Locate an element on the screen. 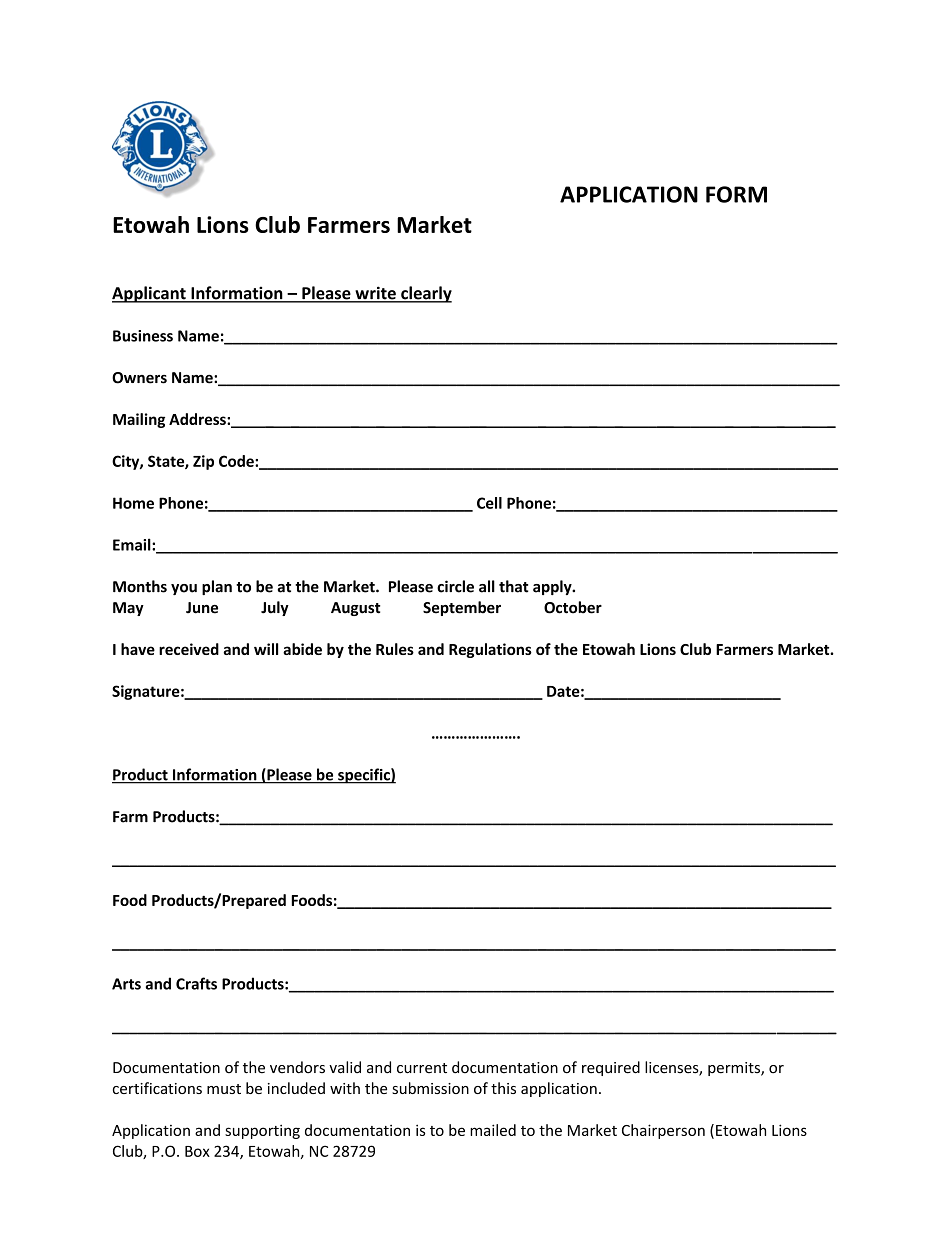 This screenshot has height=1233, width=952. received is located at coordinates (189, 649).
